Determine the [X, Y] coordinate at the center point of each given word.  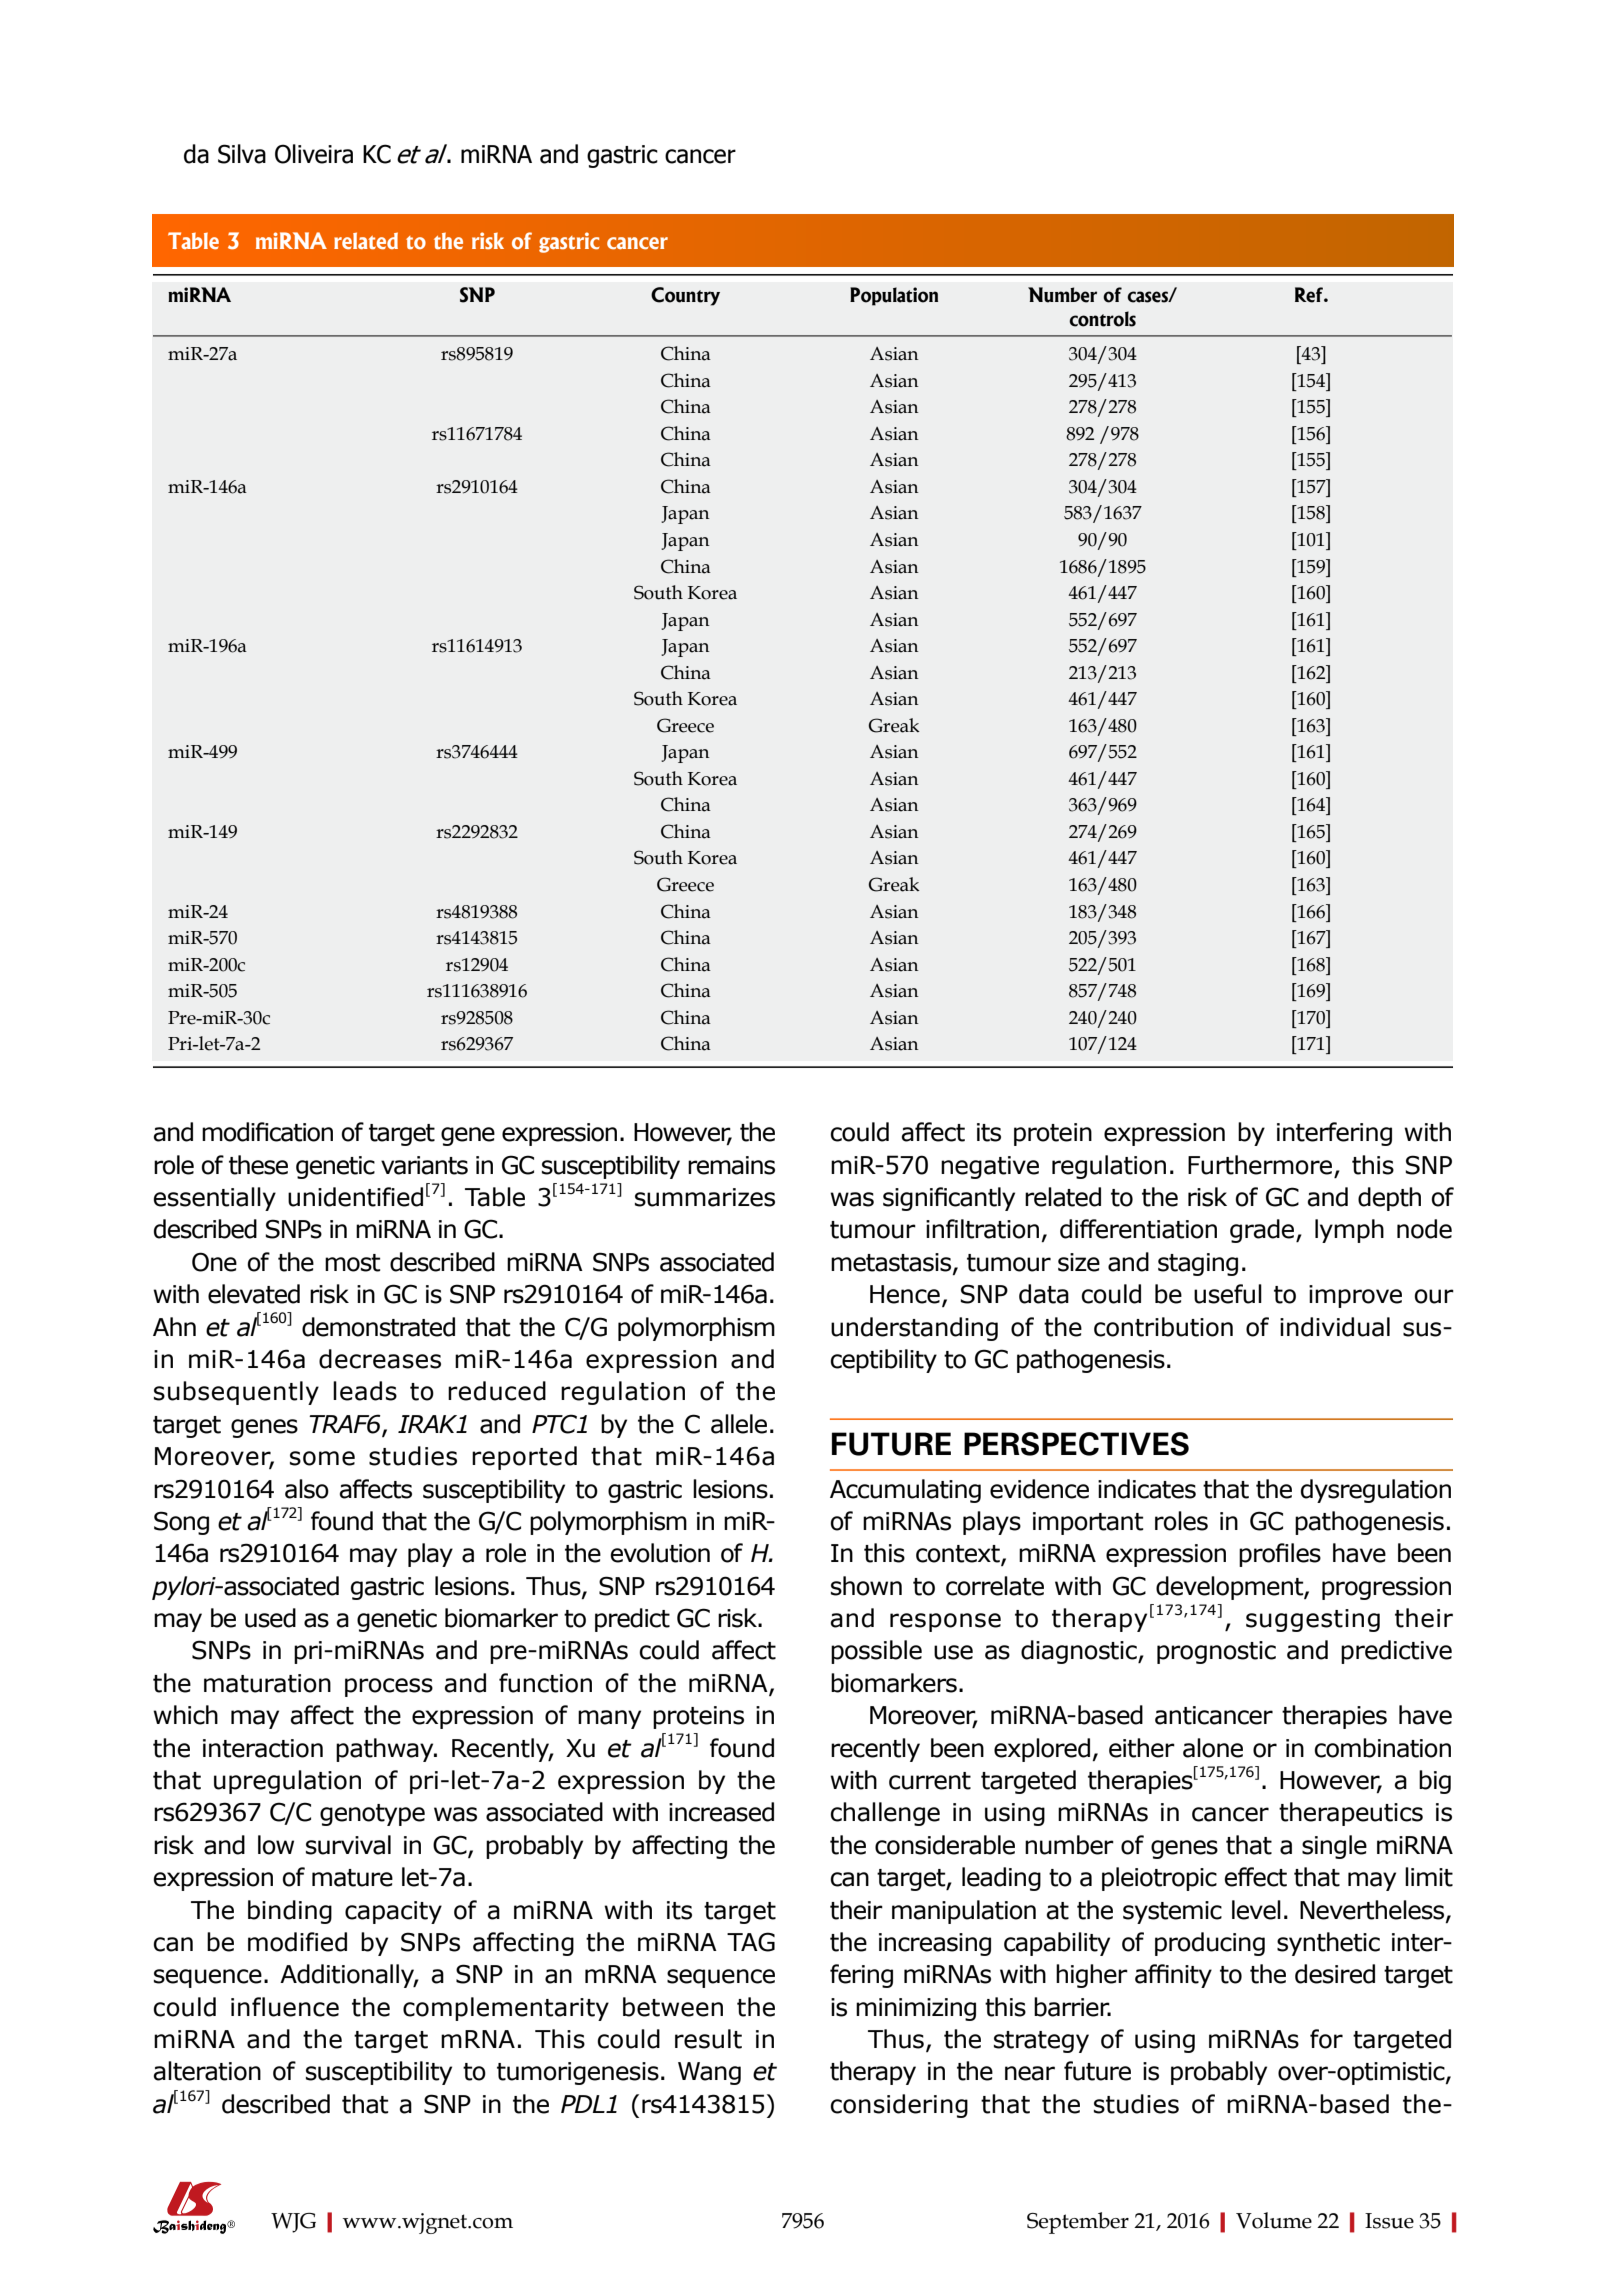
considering [899, 2106]
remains [731, 1165]
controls [1102, 319]
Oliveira [314, 154]
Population [894, 296]
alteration [207, 2071]
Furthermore [1260, 1165]
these [258, 1165]
